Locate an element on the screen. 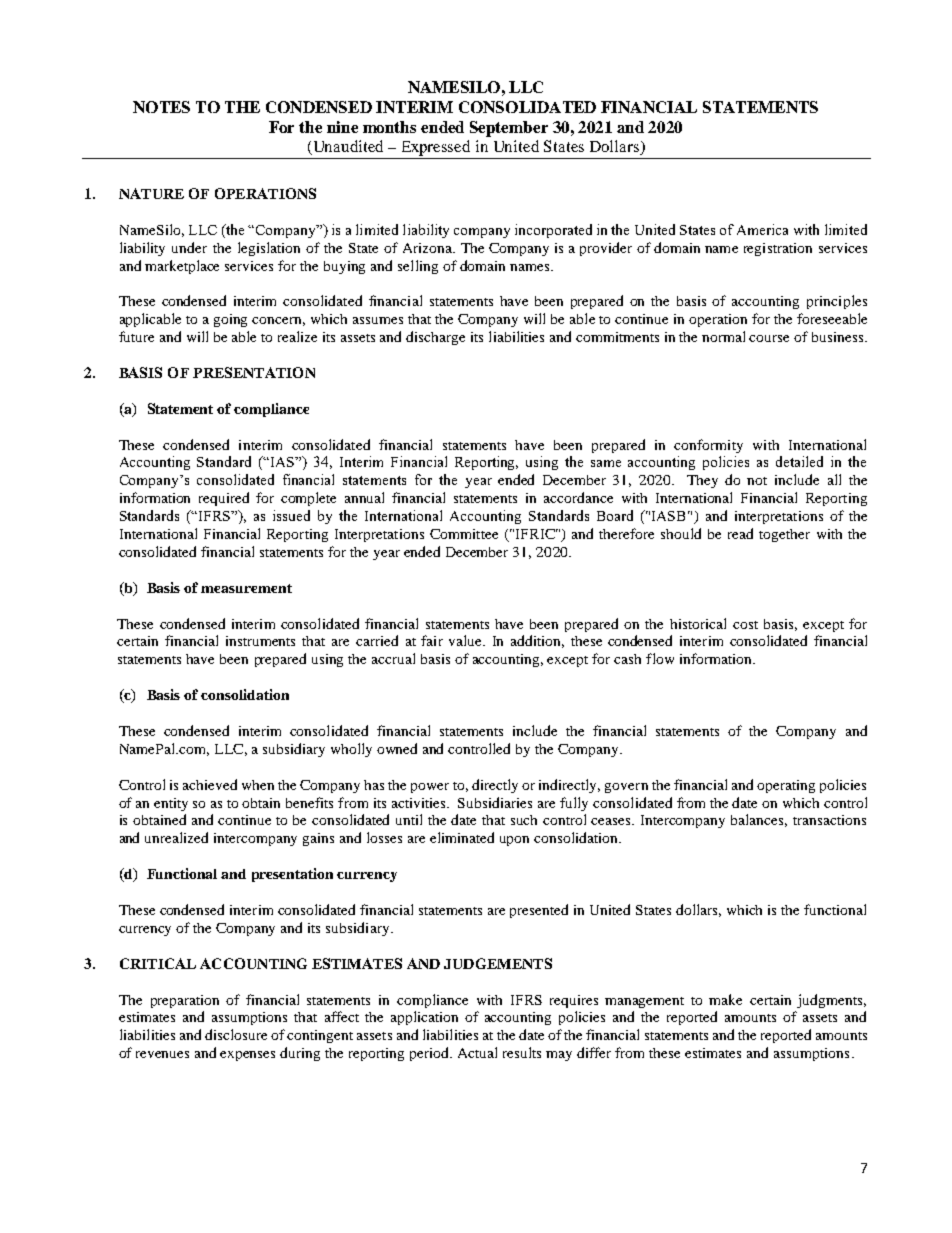  NOTES is located at coordinates (161, 107).
